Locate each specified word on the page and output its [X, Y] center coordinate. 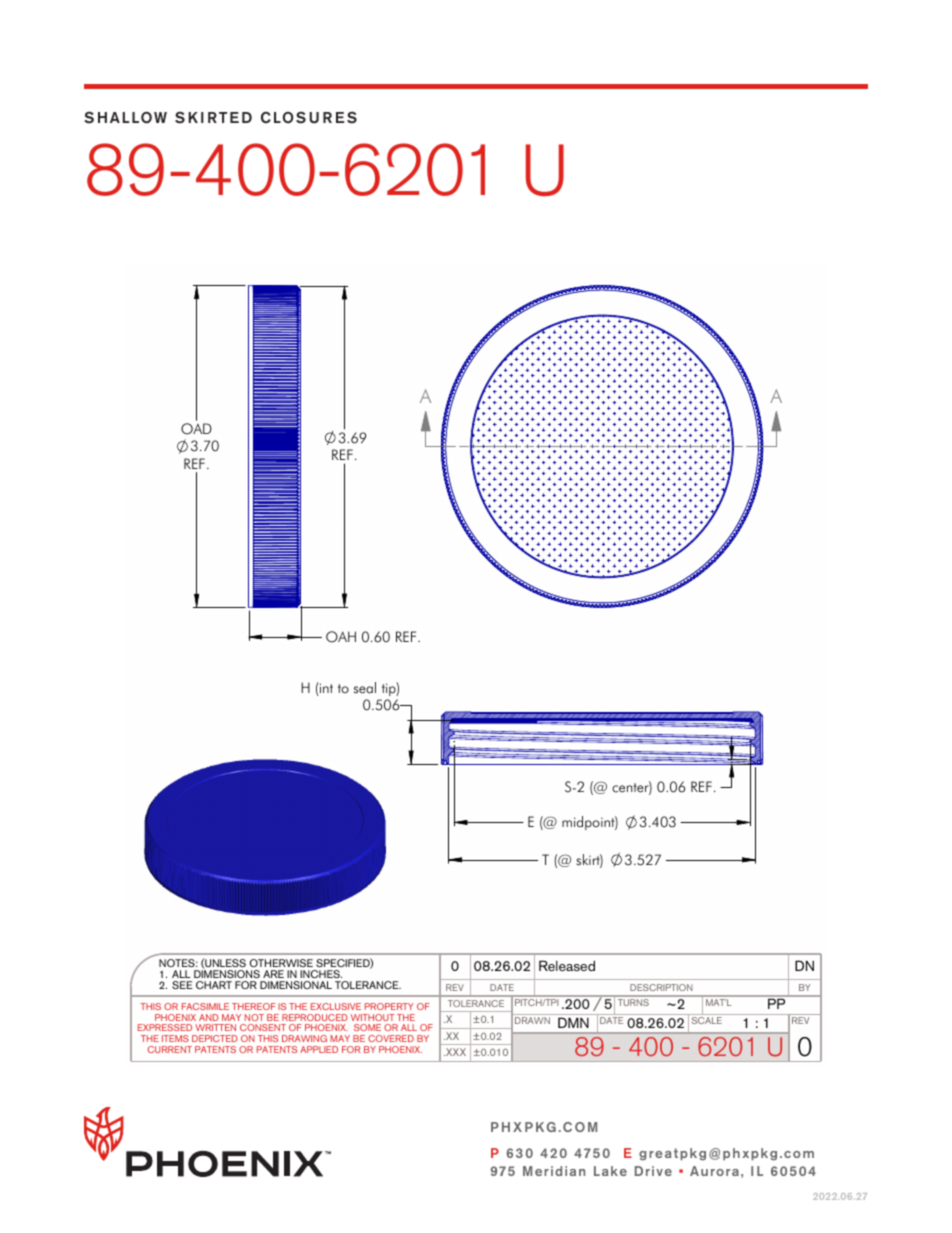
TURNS [633, 1002]
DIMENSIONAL [296, 985]
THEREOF [254, 1006]
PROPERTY [389, 1006]
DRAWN [532, 1020]
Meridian [554, 1171]
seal [365, 688]
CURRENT [170, 1049]
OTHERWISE [281, 963]
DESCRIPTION [661, 987]
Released [567, 965]
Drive [653, 1171]
